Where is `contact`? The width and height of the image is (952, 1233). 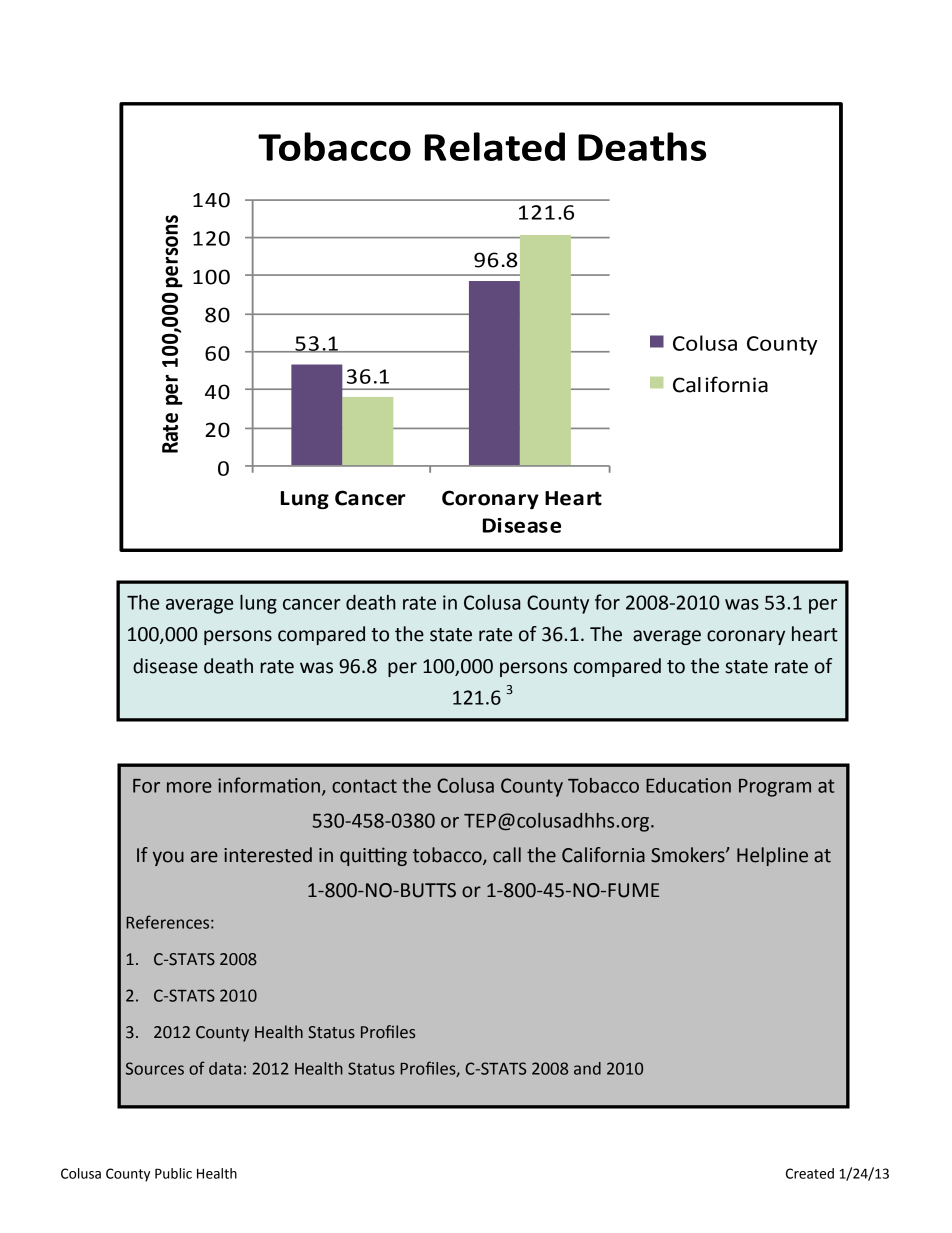
contact is located at coordinates (364, 786).
